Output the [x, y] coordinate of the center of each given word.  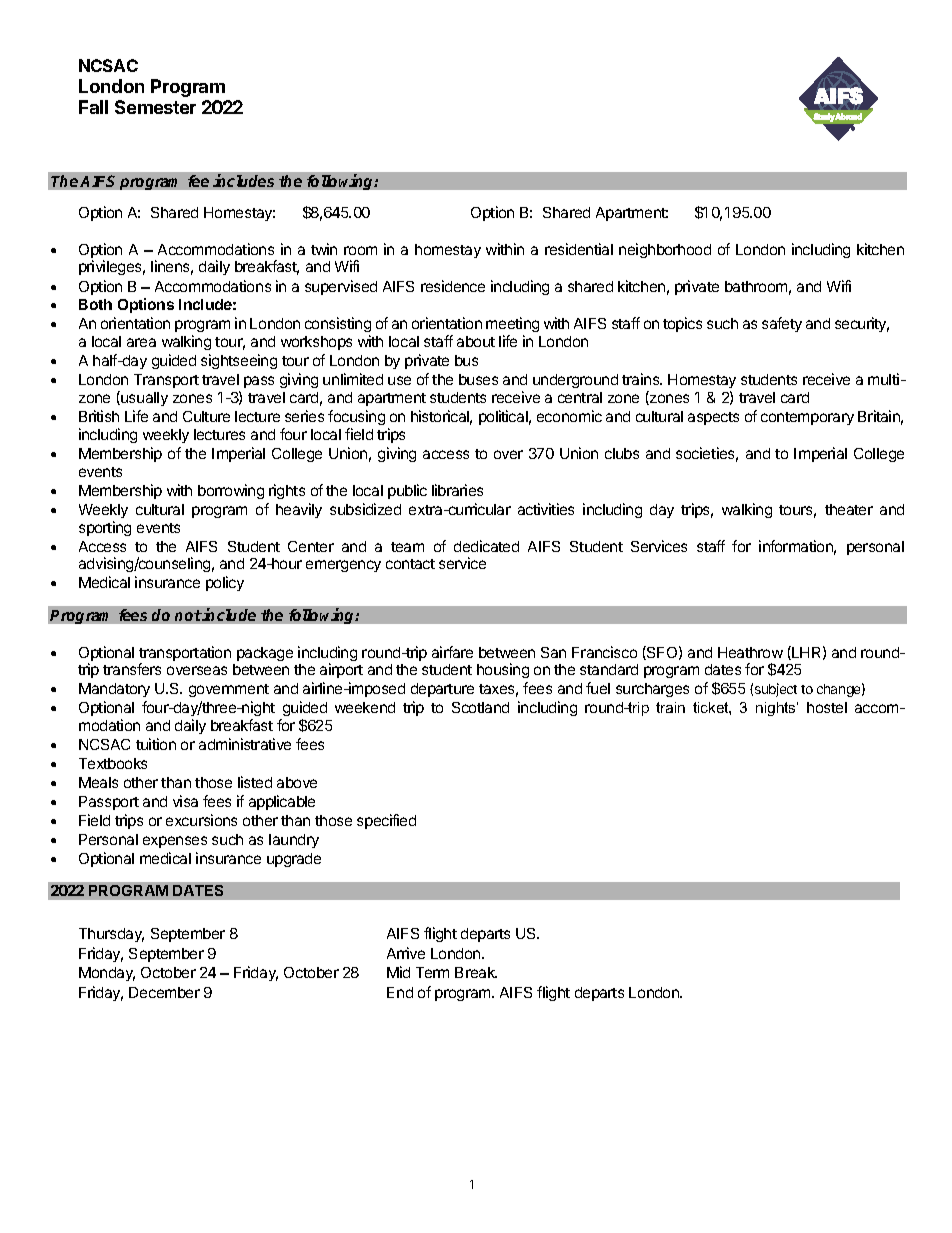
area [141, 342]
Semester [155, 107]
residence [453, 286]
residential [579, 249]
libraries [457, 490]
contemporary [807, 418]
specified [386, 821]
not [188, 615]
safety [782, 324]
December [164, 992]
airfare [452, 652]
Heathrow [750, 652]
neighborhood [665, 250]
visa [185, 801]
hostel [827, 707]
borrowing [231, 491]
